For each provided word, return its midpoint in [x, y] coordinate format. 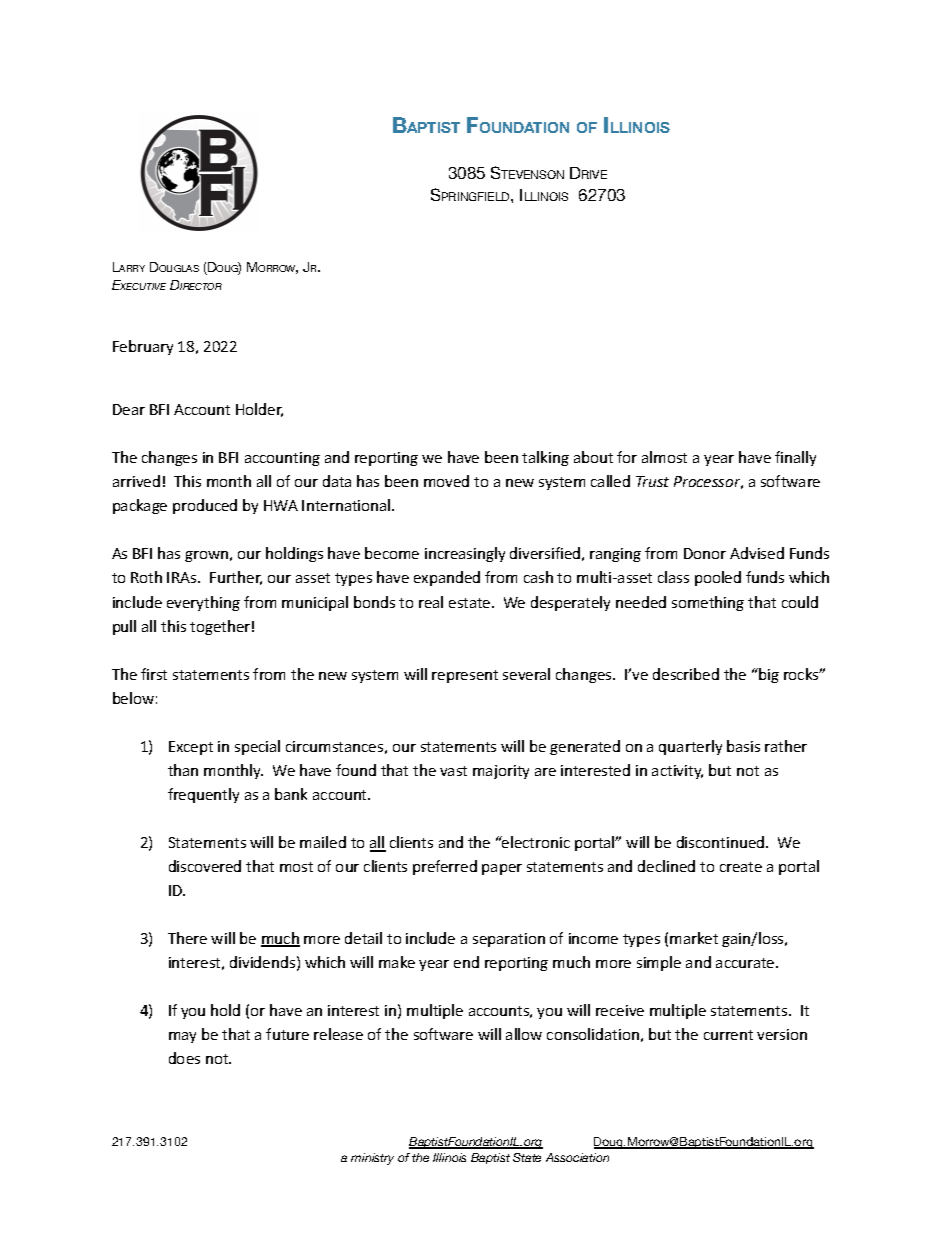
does [184, 1058]
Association [577, 1157]
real [431, 602]
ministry [372, 1159]
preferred [445, 867]
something [708, 603]
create [741, 867]
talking [545, 458]
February [143, 347]
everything [203, 603]
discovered [205, 866]
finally [795, 458]
